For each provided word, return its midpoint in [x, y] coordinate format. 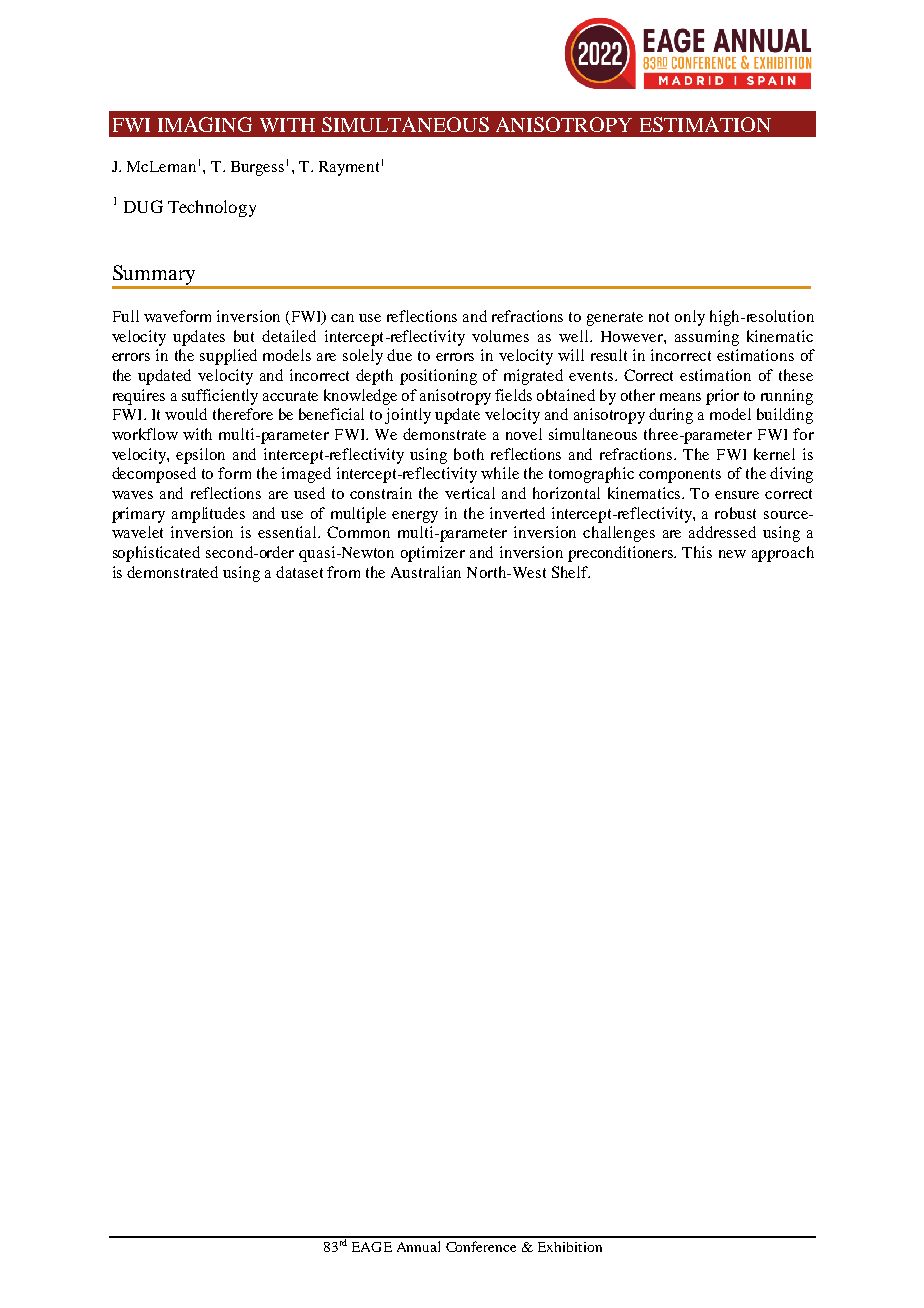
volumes [500, 336]
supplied [228, 357]
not [659, 317]
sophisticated [156, 554]
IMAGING [205, 124]
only [690, 318]
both [469, 454]
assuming [707, 338]
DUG [143, 206]
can [342, 318]
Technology [212, 208]
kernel [774, 454]
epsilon [200, 456]
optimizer [433, 554]
